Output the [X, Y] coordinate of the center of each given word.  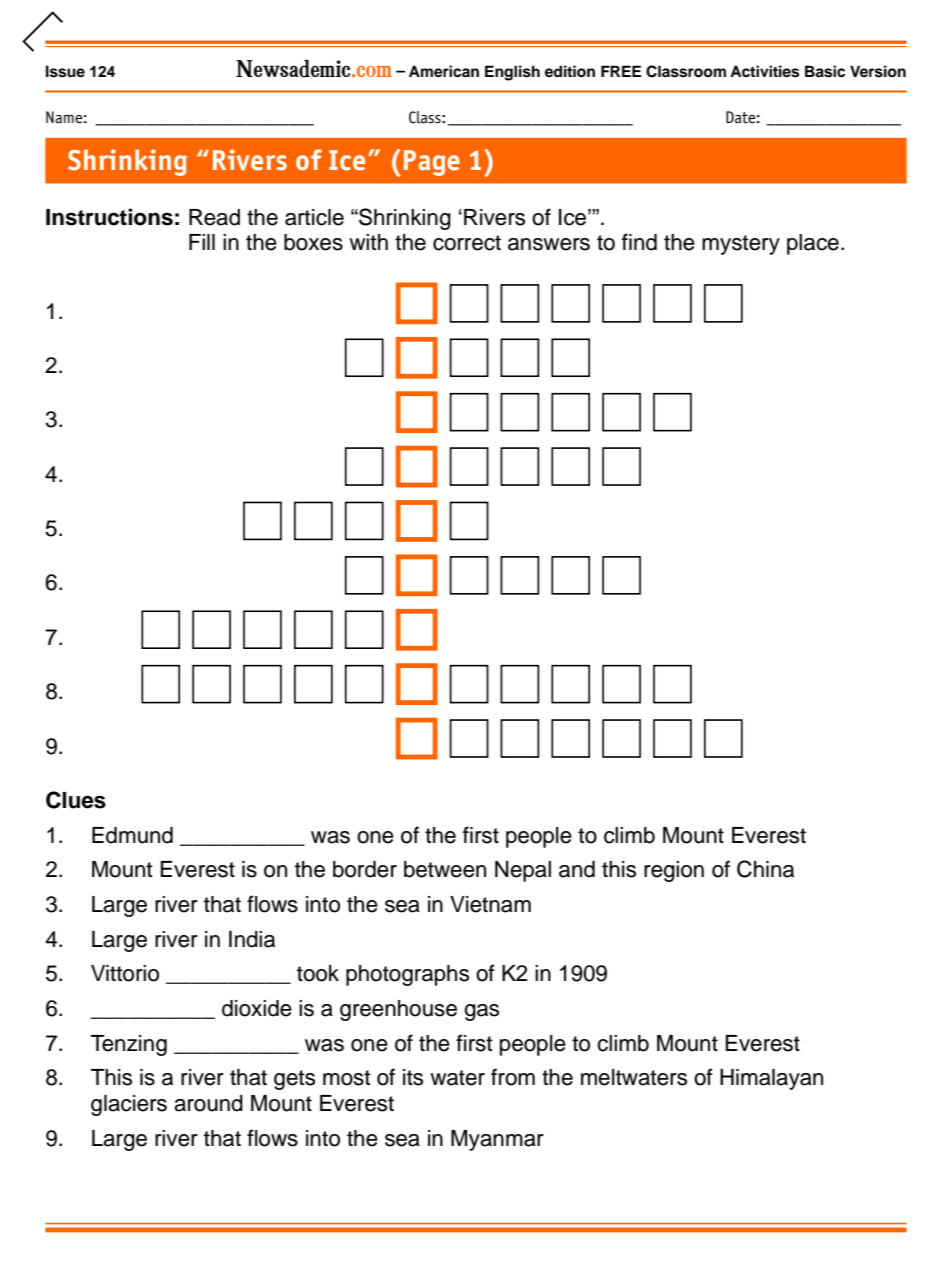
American [444, 71]
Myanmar [497, 1140]
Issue [65, 71]
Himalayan [771, 1079]
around [208, 1103]
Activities [764, 71]
